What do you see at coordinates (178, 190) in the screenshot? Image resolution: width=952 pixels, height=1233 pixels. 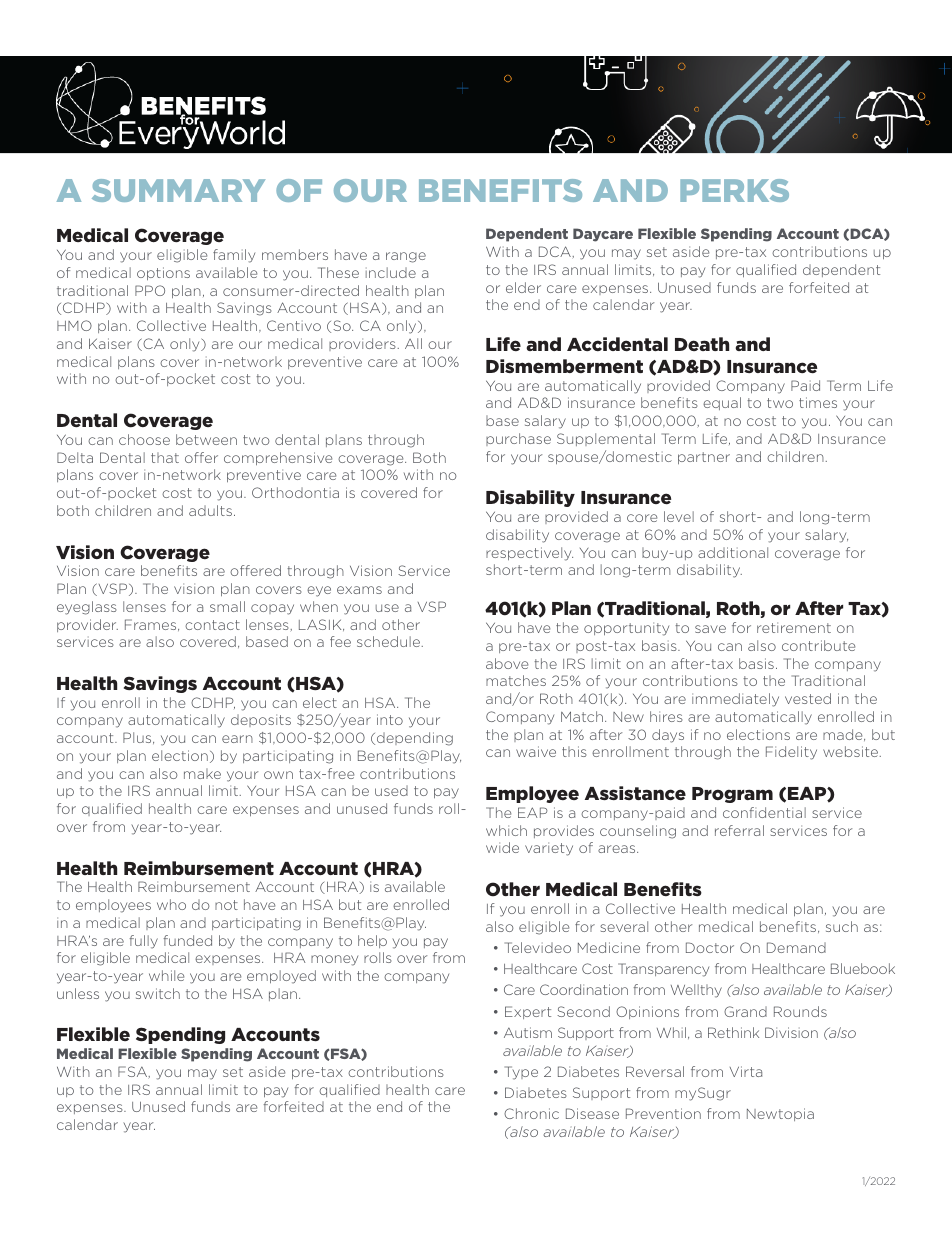 I see `SUMMARY` at bounding box center [178, 190].
